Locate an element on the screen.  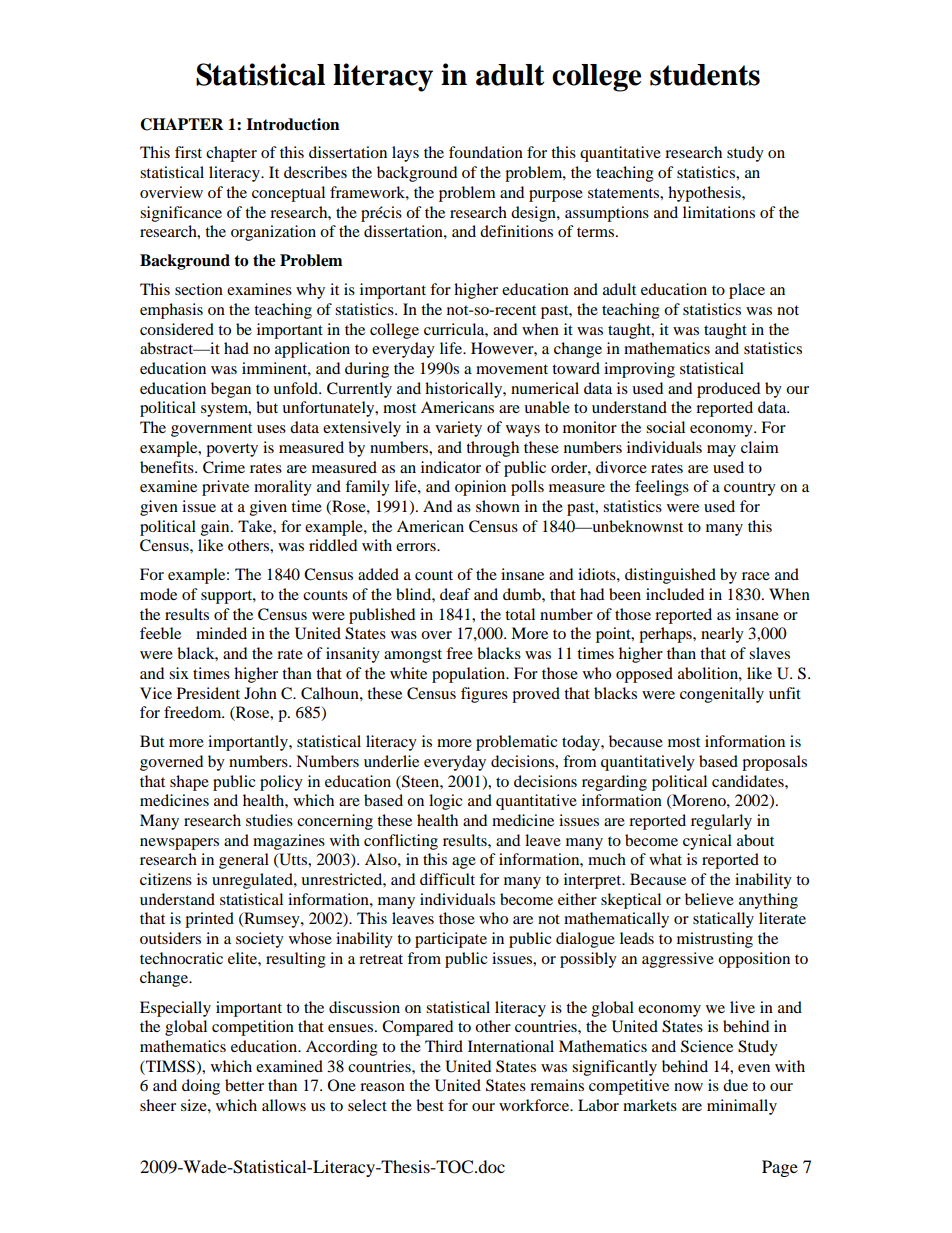
students is located at coordinates (705, 75).
